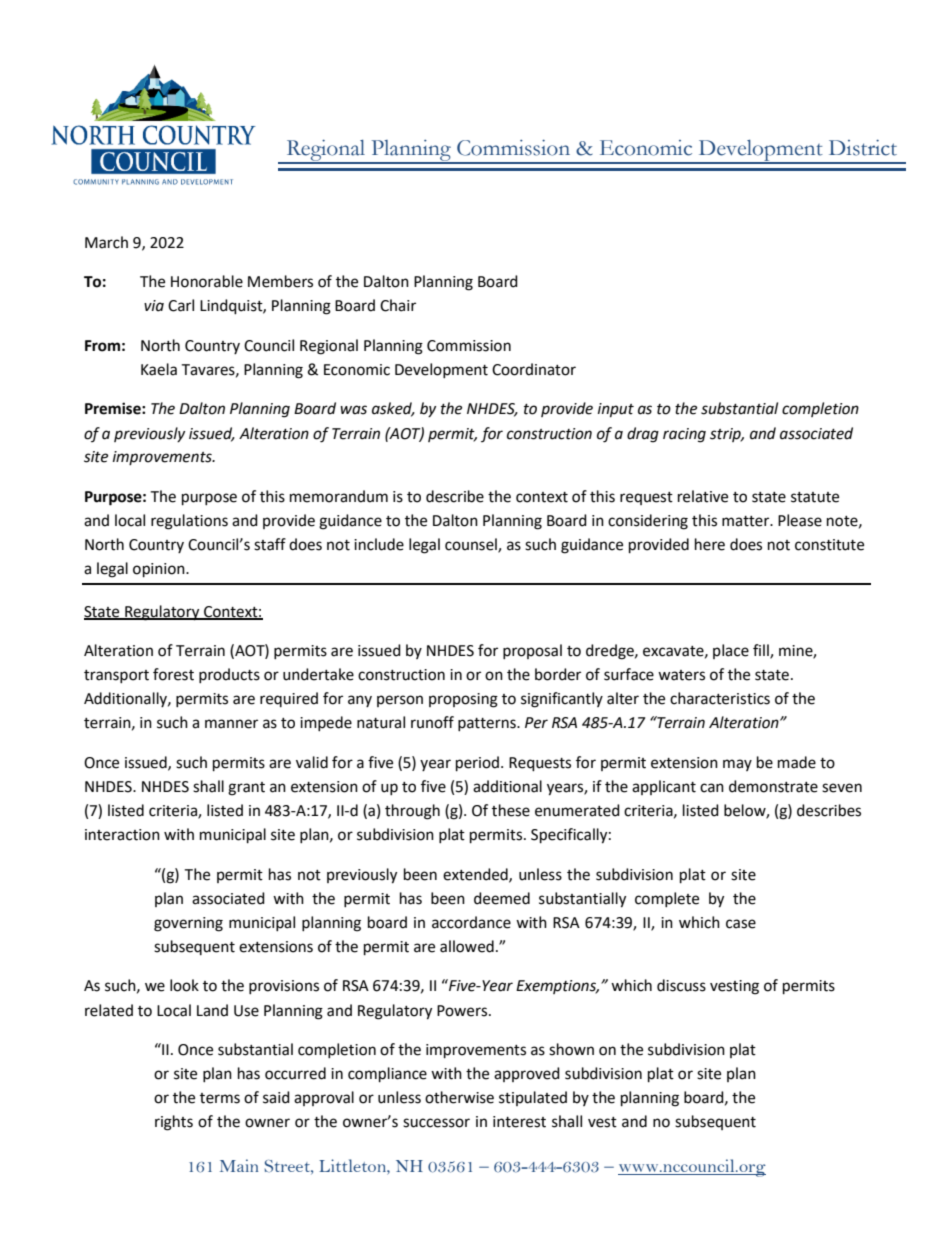 This document has height=1233, width=952. Describe the element at coordinates (174, 1123) in the document. I see `rights` at that location.
